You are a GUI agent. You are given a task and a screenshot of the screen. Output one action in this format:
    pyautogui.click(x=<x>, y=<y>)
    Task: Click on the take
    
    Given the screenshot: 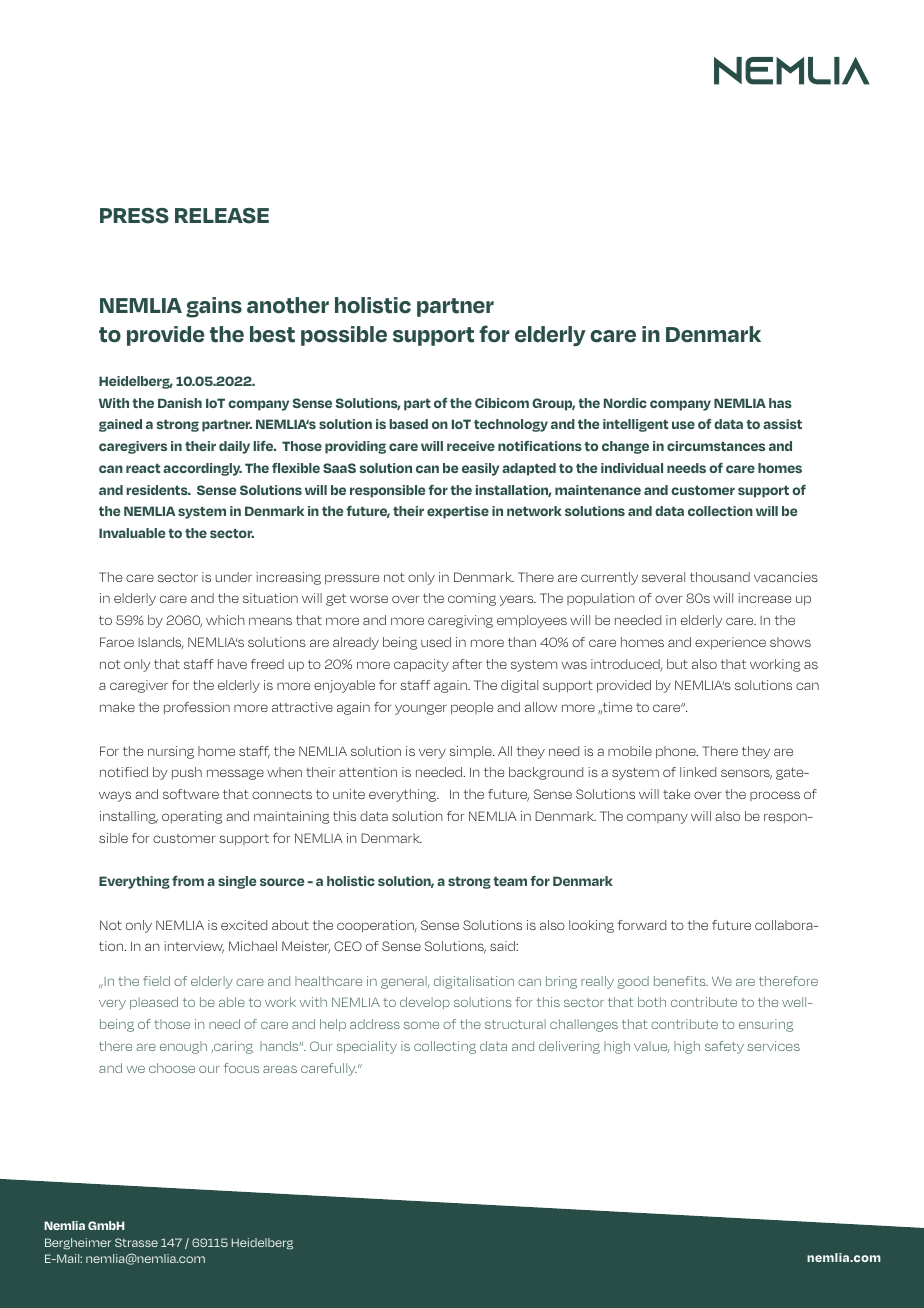 What is the action you would take?
    pyautogui.click(x=676, y=794)
